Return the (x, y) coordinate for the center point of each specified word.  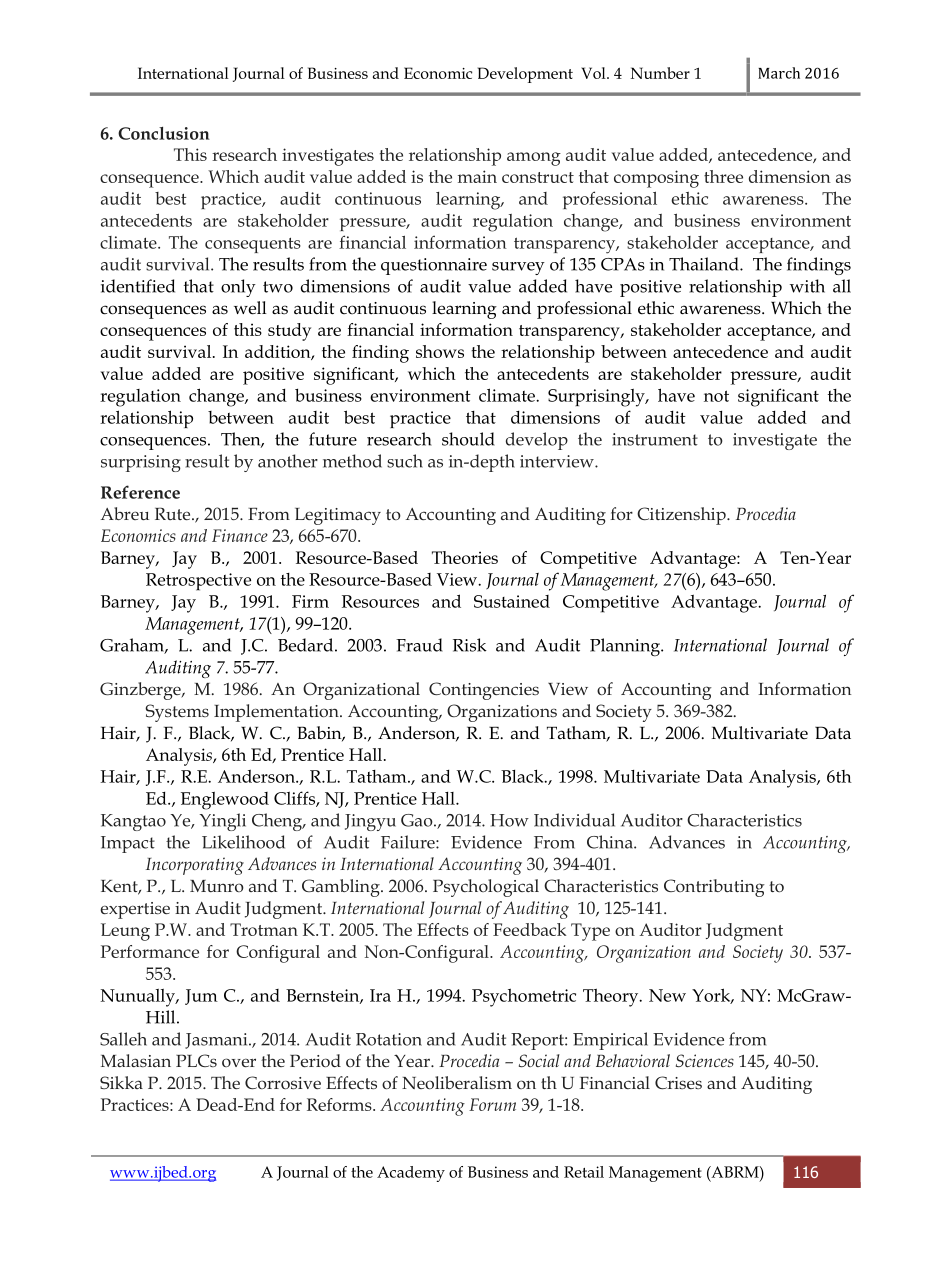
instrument (655, 439)
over (239, 1062)
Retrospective (198, 582)
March (779, 73)
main (477, 176)
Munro (217, 886)
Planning (626, 647)
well (250, 308)
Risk (470, 645)
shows (440, 351)
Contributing (714, 888)
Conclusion (164, 133)
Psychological (486, 888)
